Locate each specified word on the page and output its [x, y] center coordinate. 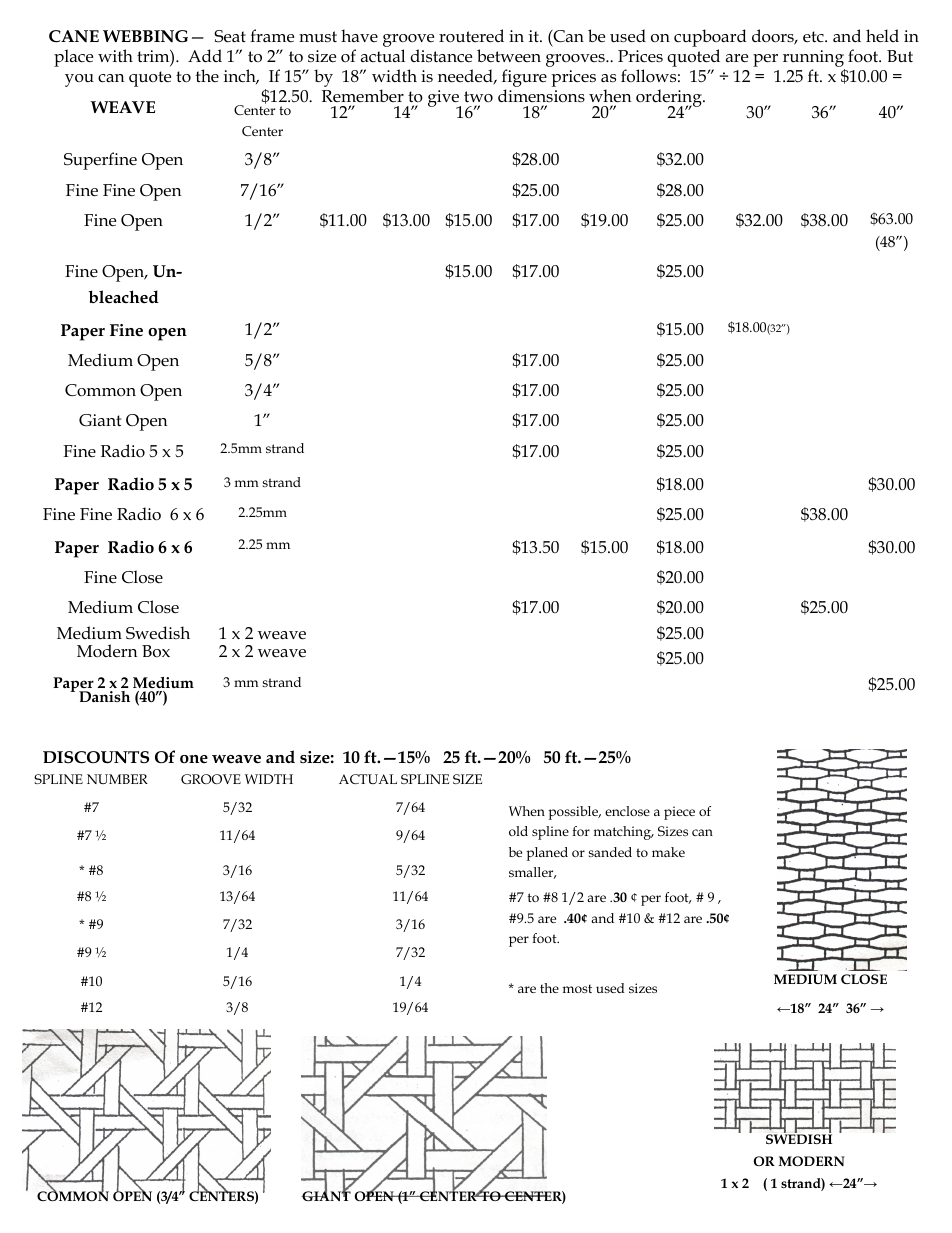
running [813, 58]
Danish [104, 696]
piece [679, 813]
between [509, 56]
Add [205, 55]
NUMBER [117, 779]
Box [156, 651]
